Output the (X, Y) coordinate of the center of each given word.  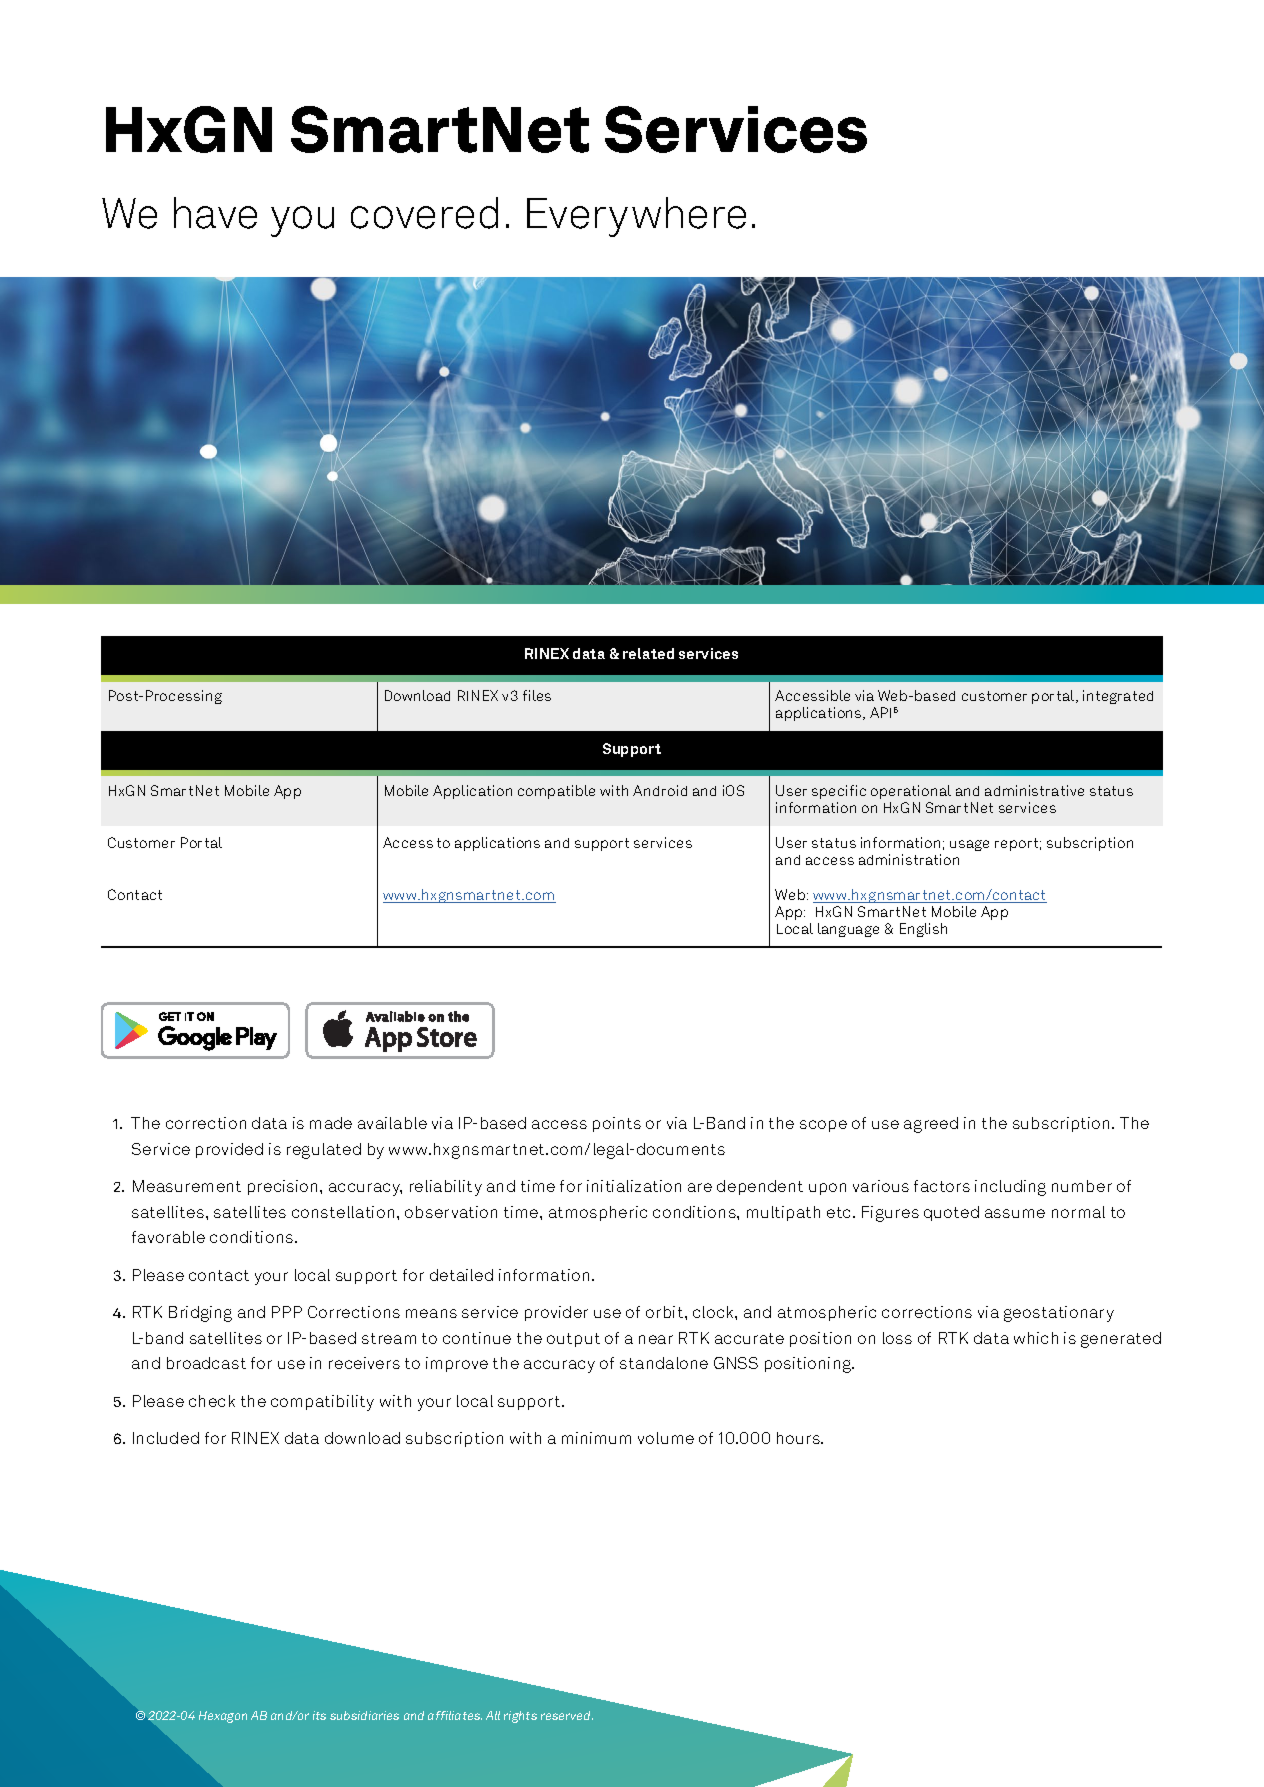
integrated (1118, 697)
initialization (634, 1186)
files (537, 695)
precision (284, 1187)
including (1010, 1188)
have (215, 213)
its (319, 1715)
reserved (567, 1715)
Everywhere (636, 217)
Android (660, 790)
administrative (1034, 790)
